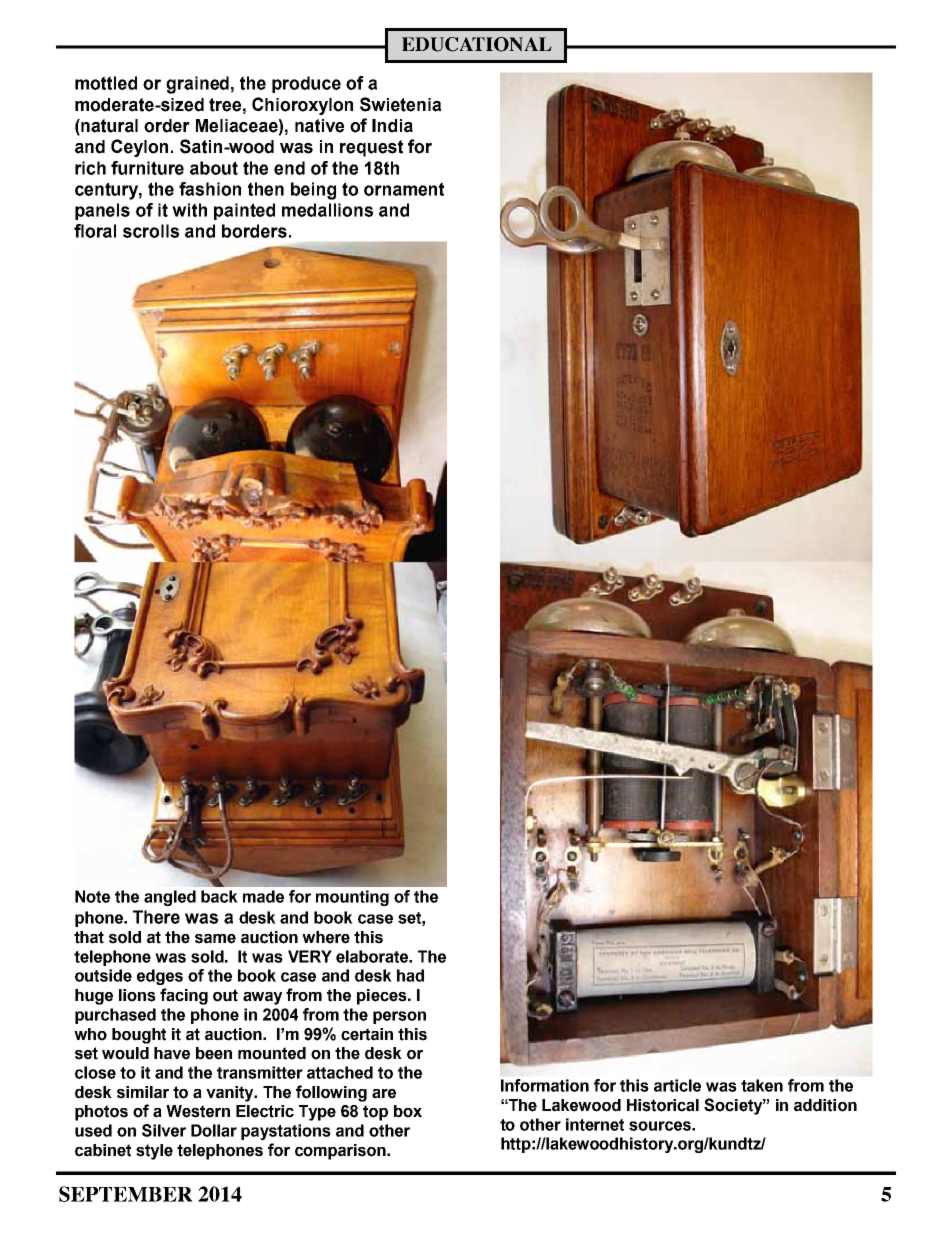 Image resolution: width=952 pixels, height=1233 pixels. What do you see at coordinates (106, 83) in the screenshot?
I see `mottled` at bounding box center [106, 83].
